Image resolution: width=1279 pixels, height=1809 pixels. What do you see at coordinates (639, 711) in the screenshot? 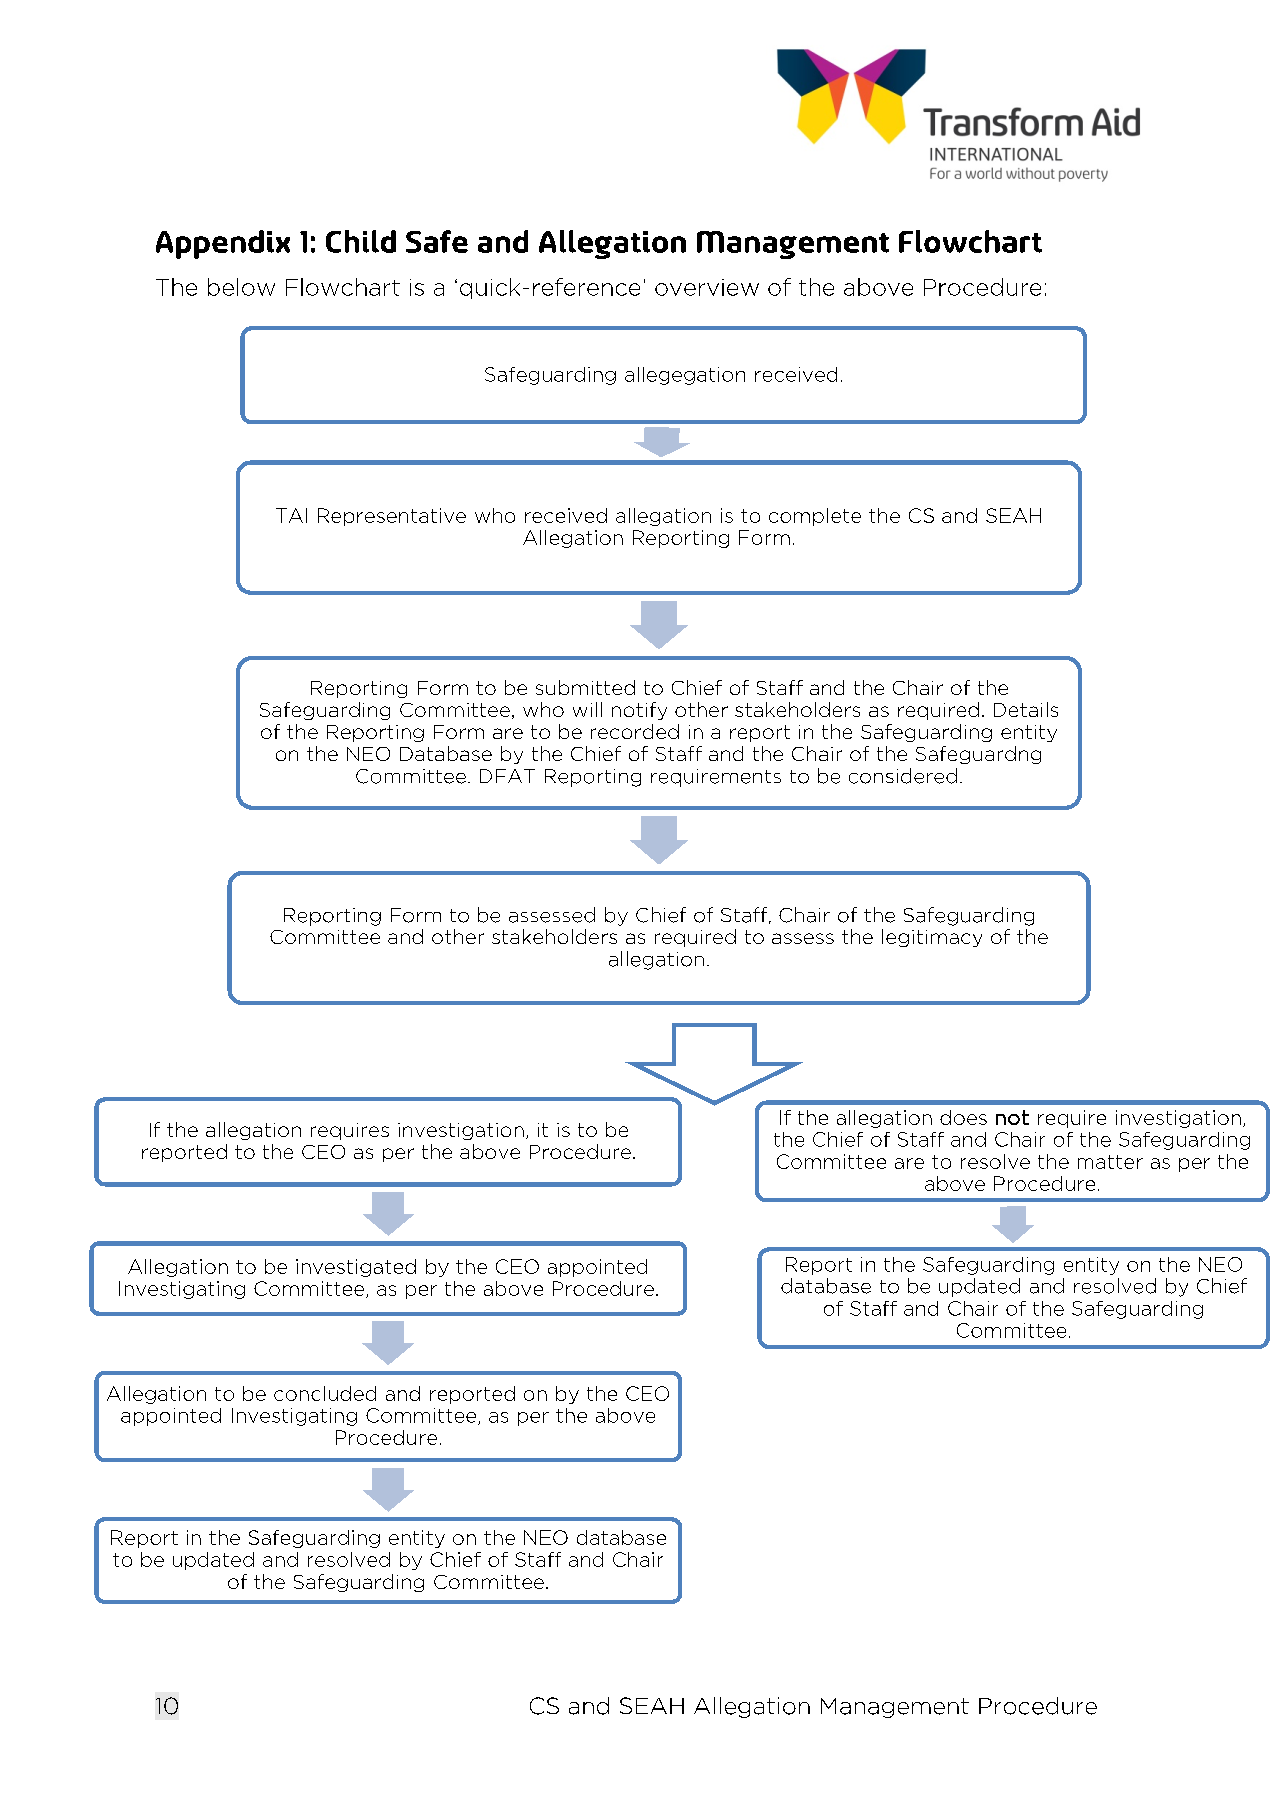
I see `notify` at bounding box center [639, 711].
